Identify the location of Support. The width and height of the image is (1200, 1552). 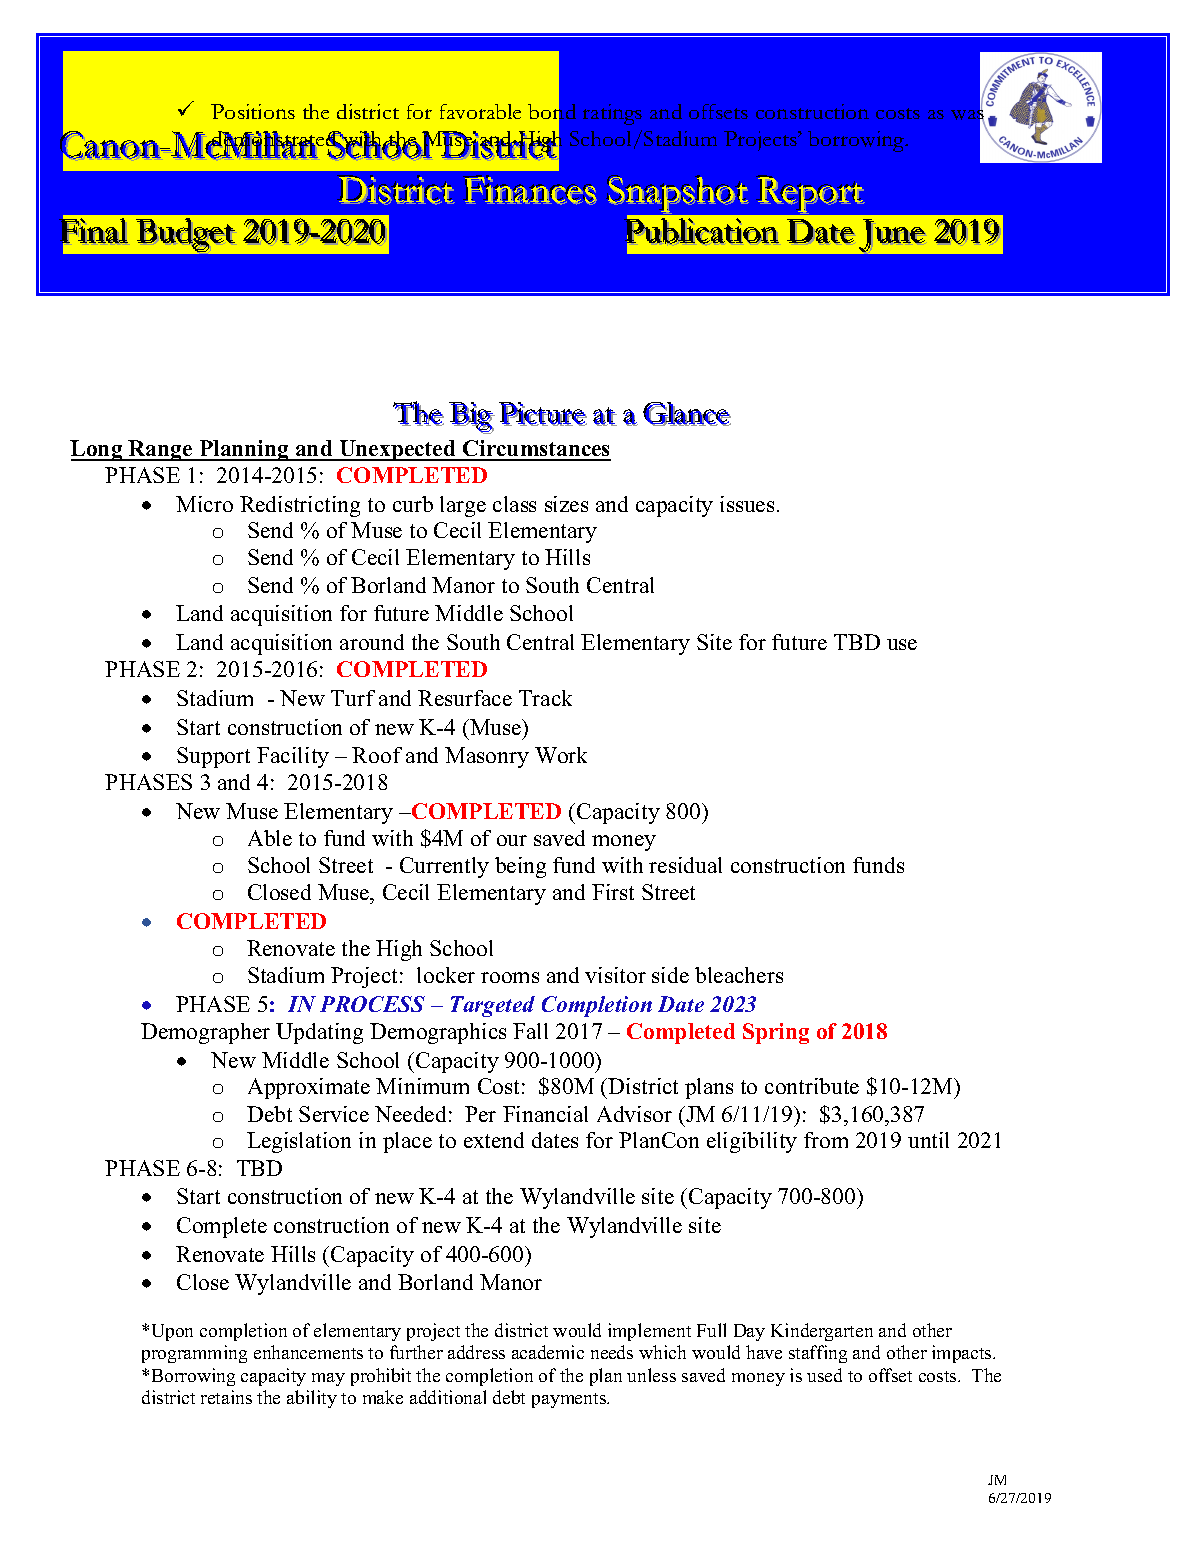
(213, 757).
